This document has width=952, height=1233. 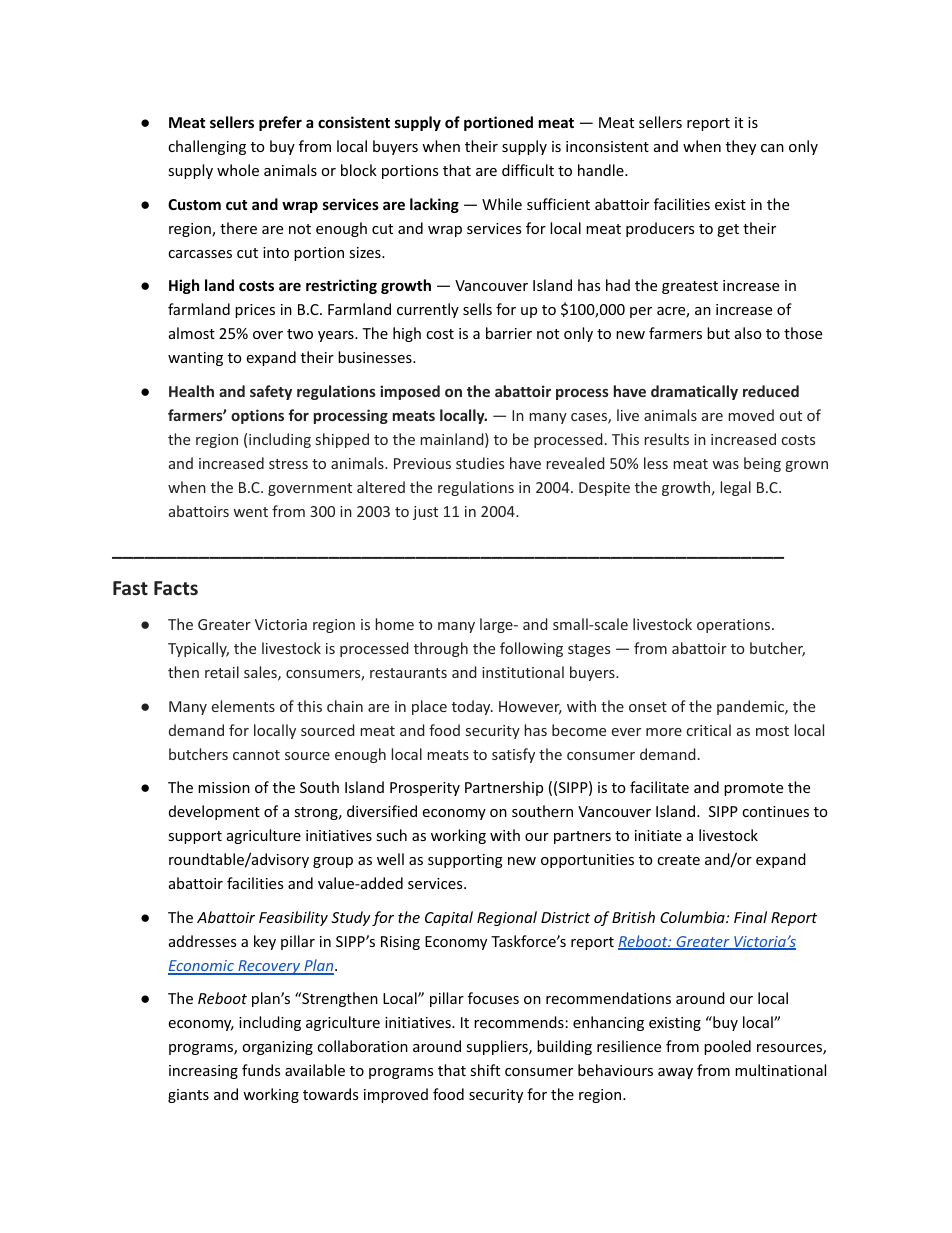 I want to click on satisfy, so click(x=513, y=755).
